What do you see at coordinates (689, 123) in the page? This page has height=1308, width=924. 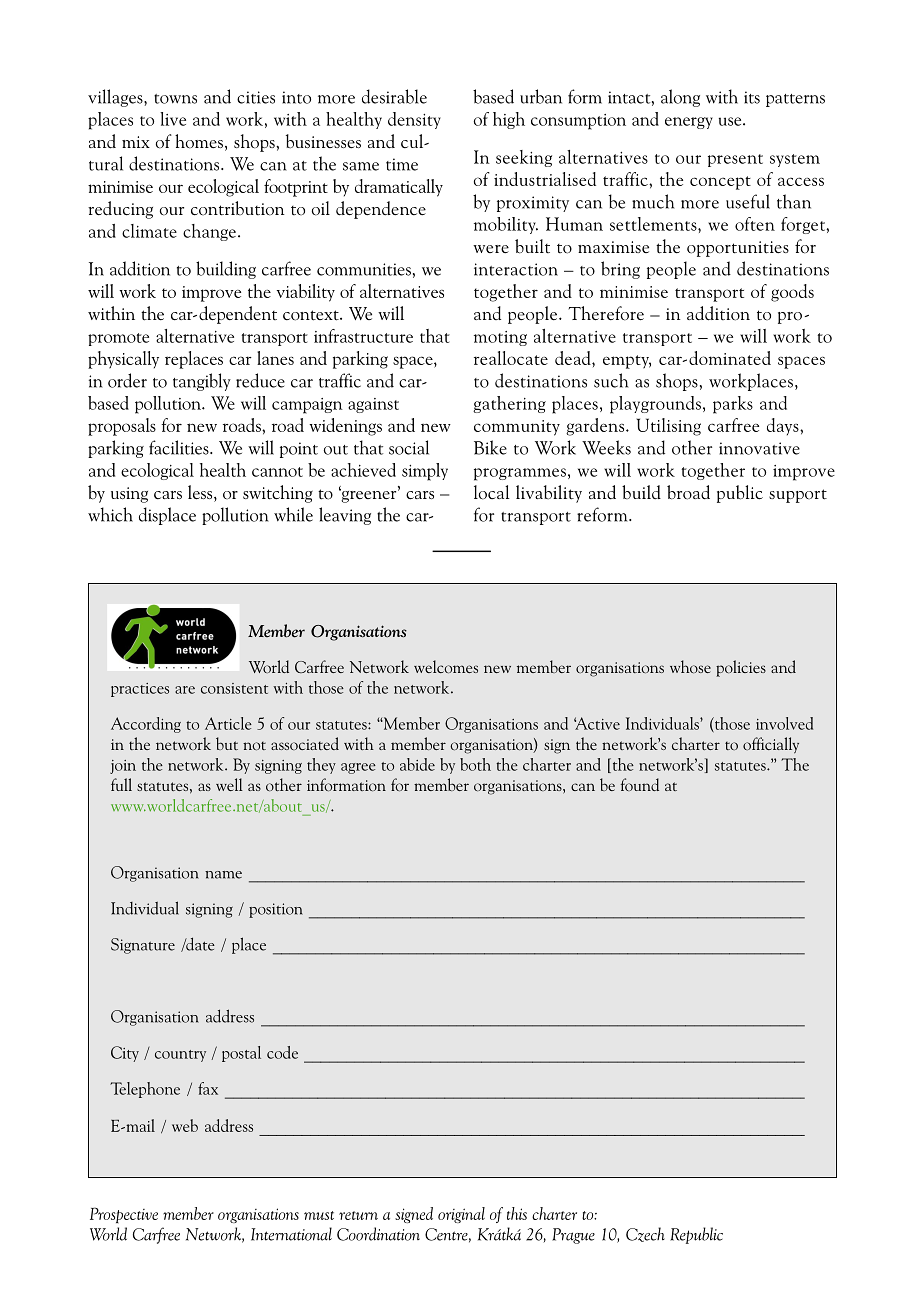 I see `energy` at bounding box center [689, 123].
